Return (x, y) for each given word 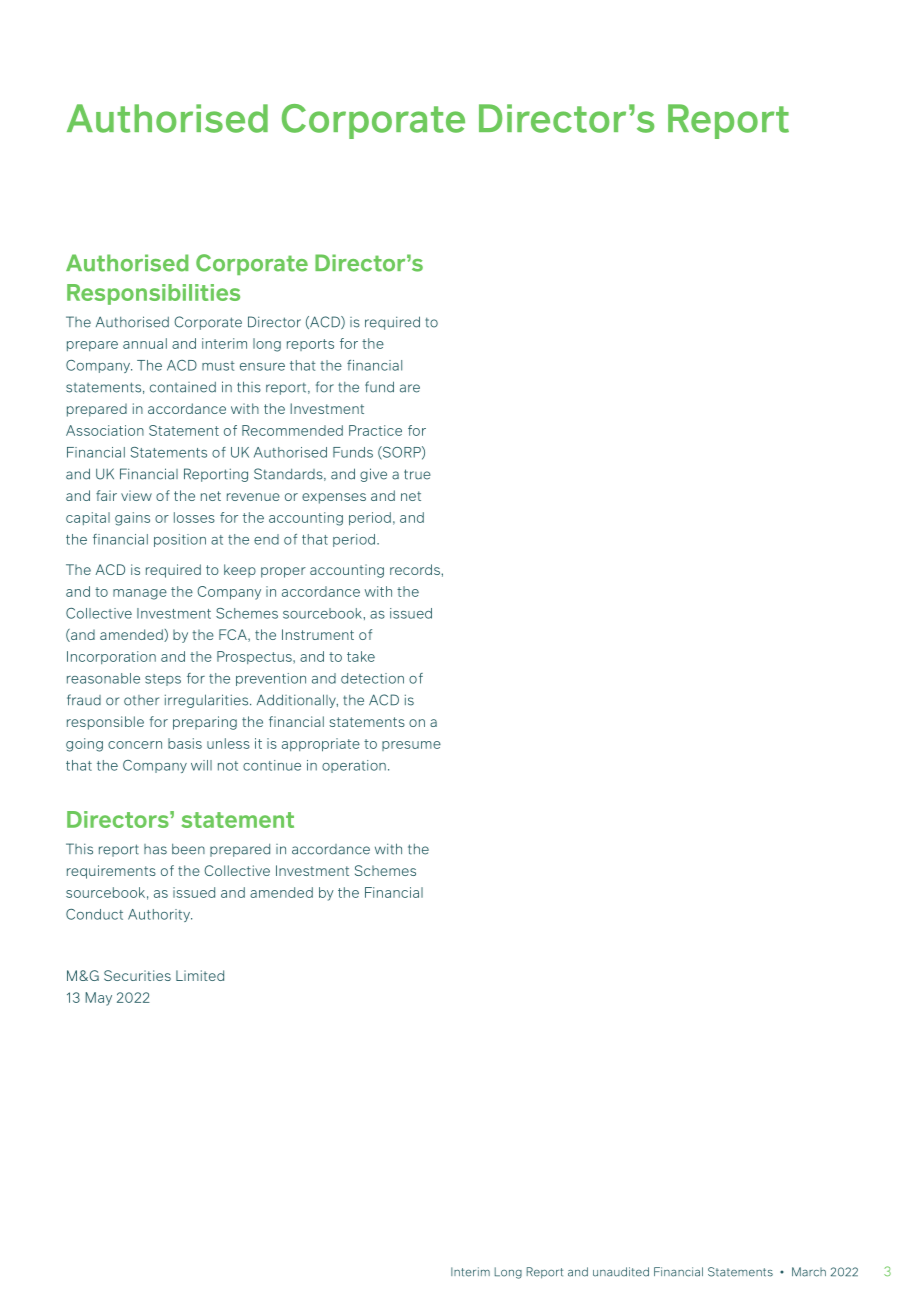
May (98, 999)
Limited (200, 975)
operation (354, 766)
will (201, 765)
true (417, 474)
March (809, 1272)
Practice (375, 430)
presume (411, 746)
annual (145, 343)
